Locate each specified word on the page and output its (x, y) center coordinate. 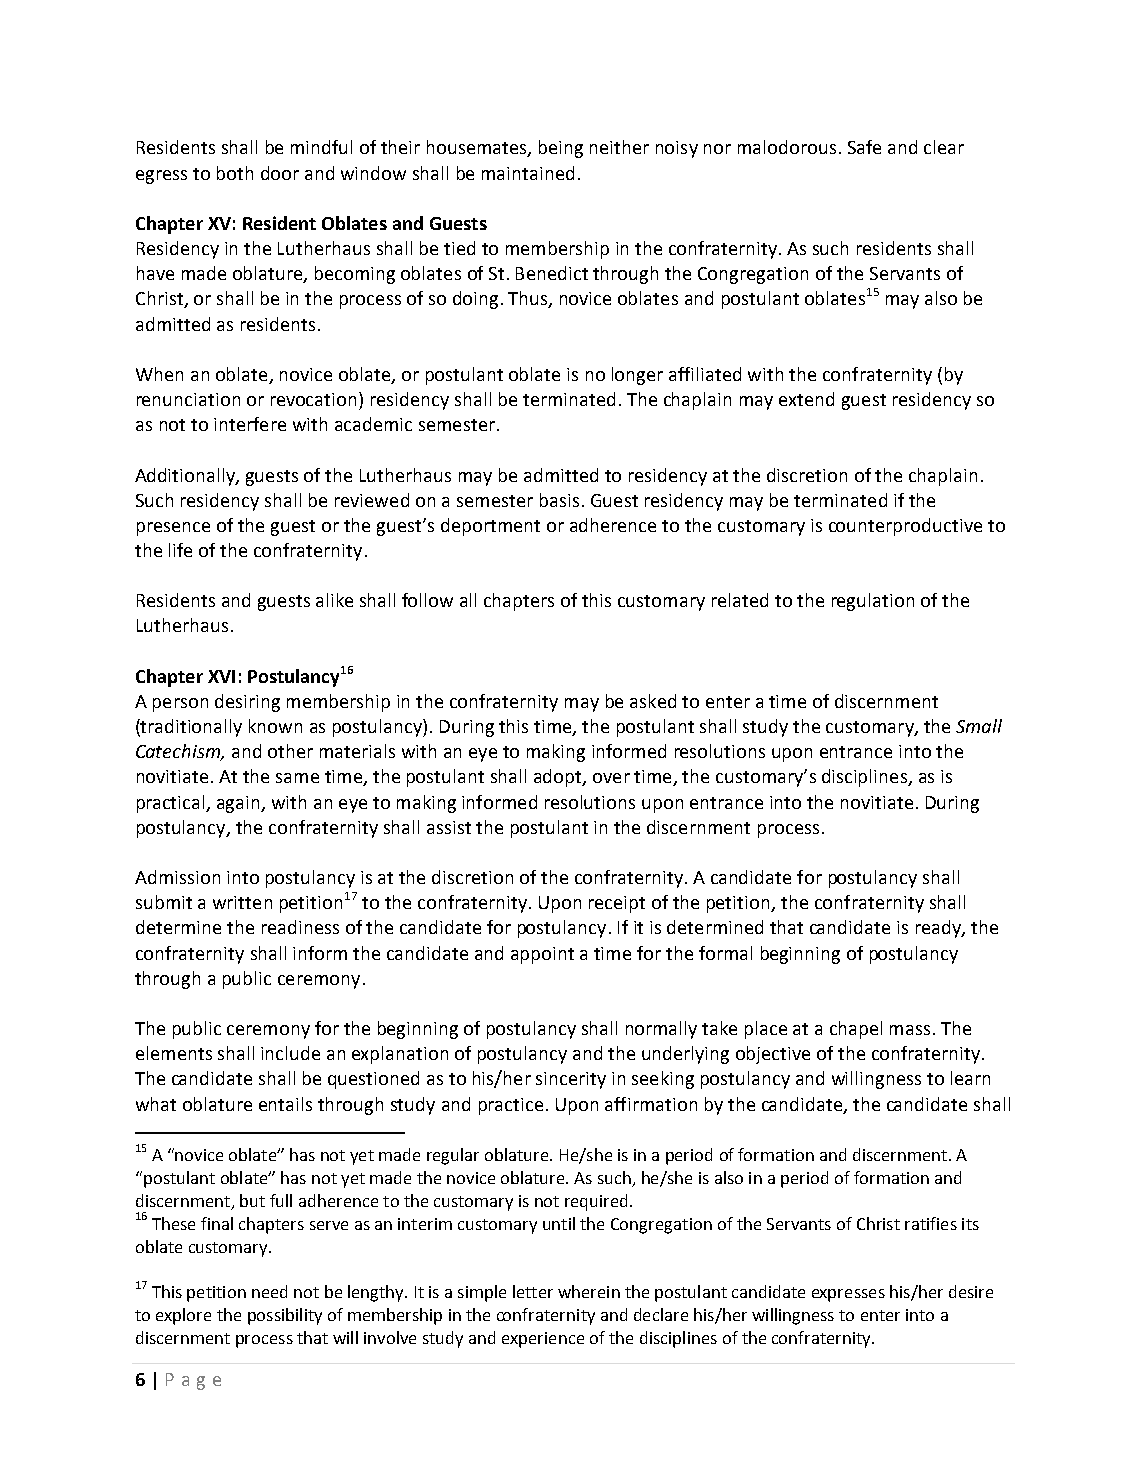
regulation (873, 602)
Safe (864, 147)
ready (939, 929)
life (180, 550)
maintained (528, 173)
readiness (300, 927)
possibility (285, 1316)
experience (543, 1340)
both (235, 173)
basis (559, 500)
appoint (542, 955)
